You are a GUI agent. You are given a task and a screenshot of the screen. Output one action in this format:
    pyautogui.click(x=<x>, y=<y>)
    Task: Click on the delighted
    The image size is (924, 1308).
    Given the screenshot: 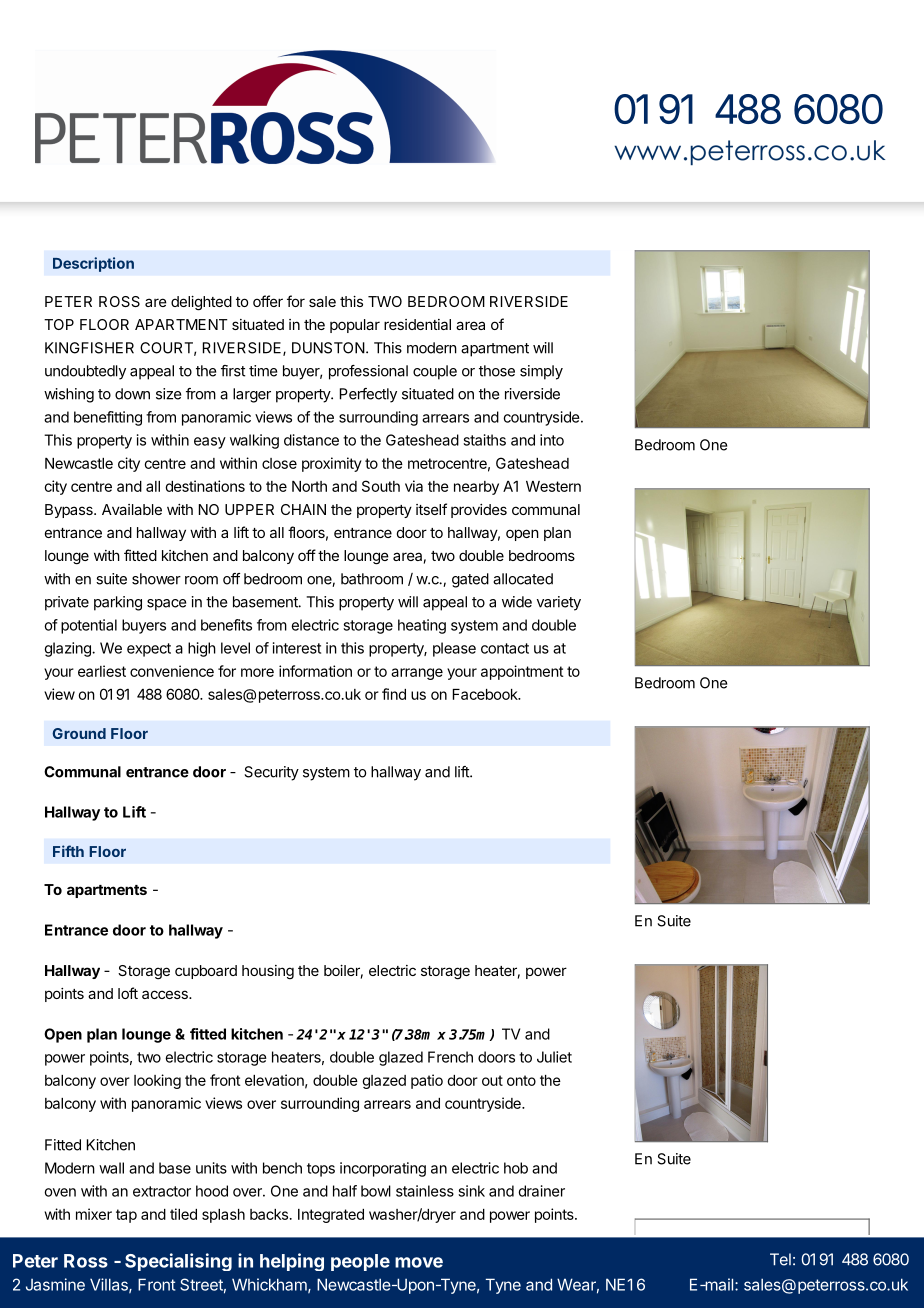 What is the action you would take?
    pyautogui.click(x=201, y=303)
